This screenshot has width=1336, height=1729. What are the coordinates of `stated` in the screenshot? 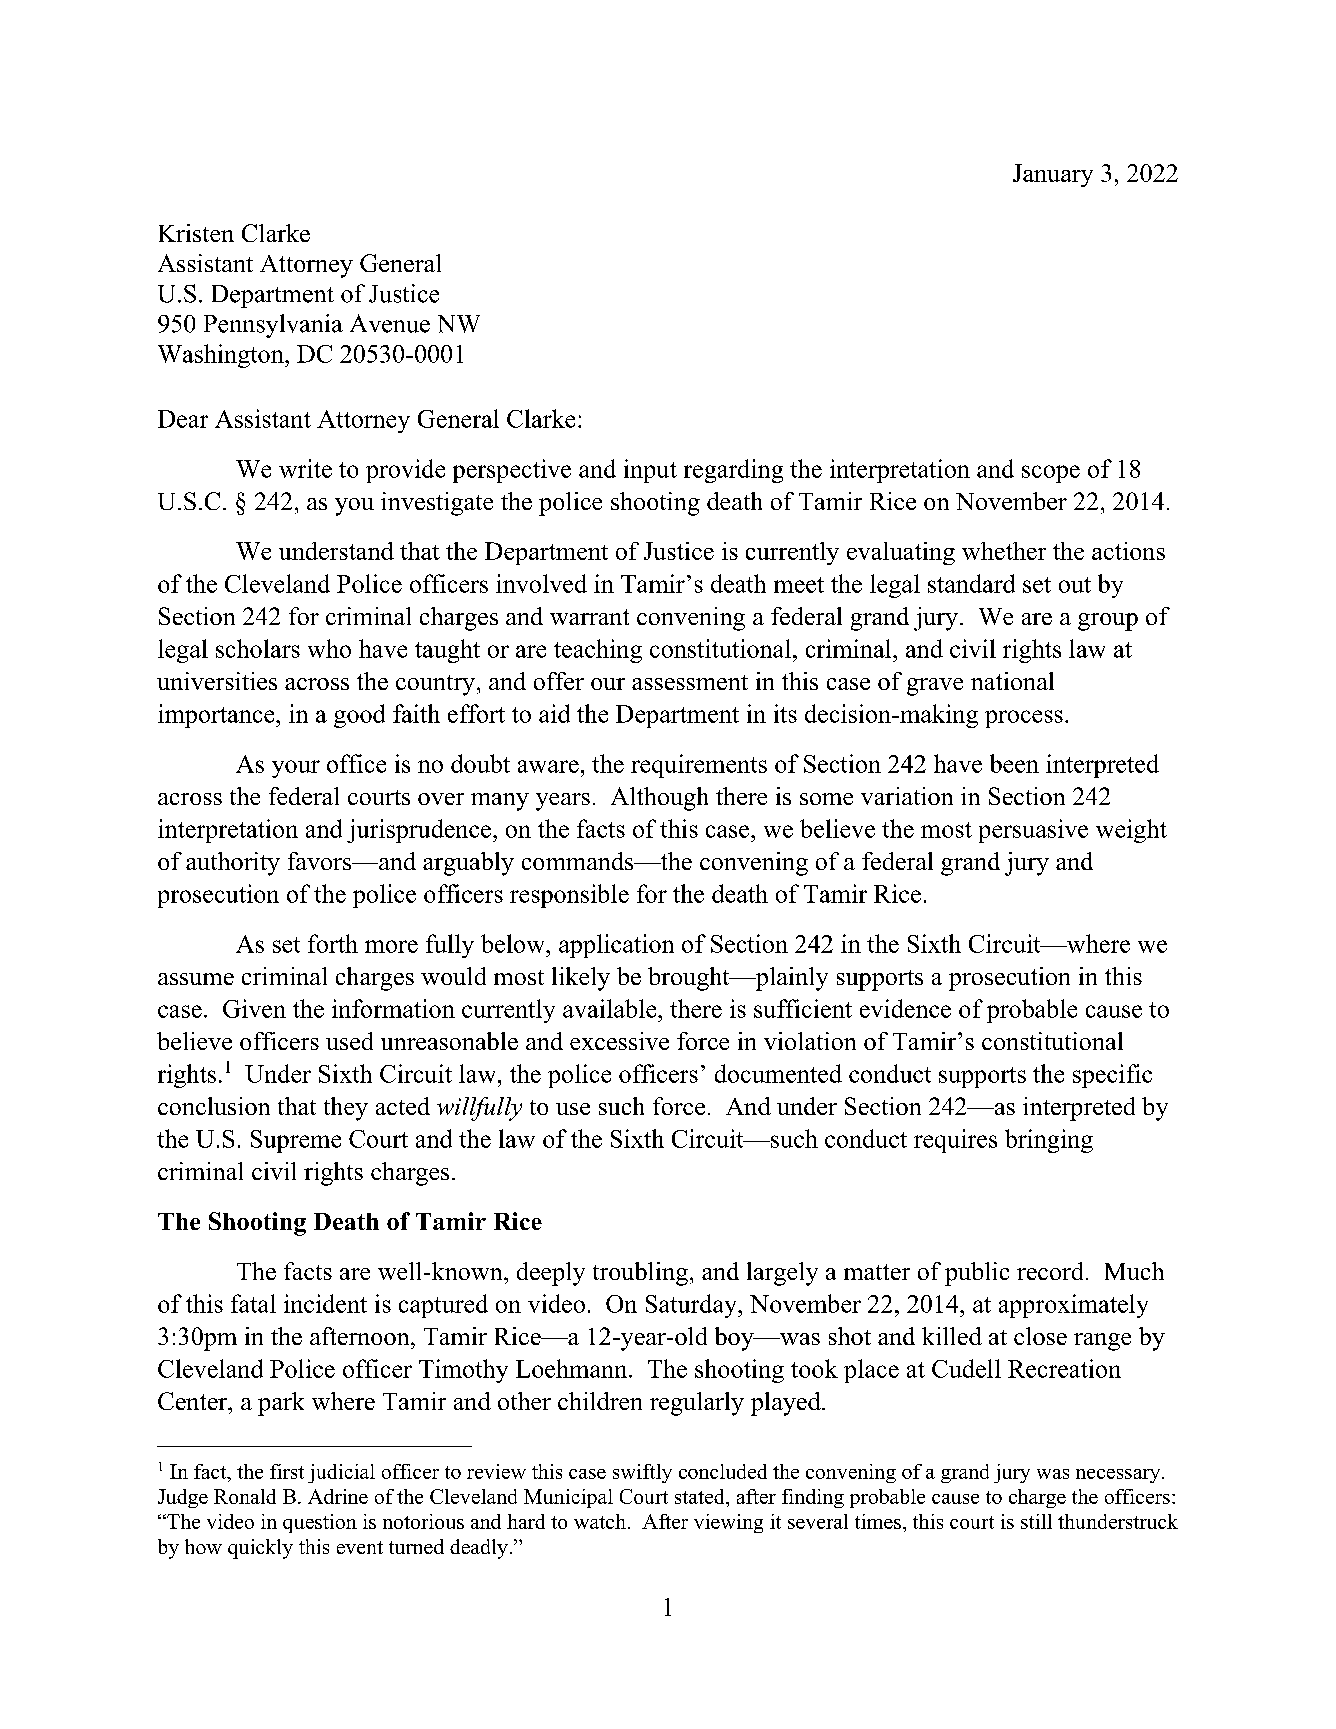 It's located at (701, 1496).
